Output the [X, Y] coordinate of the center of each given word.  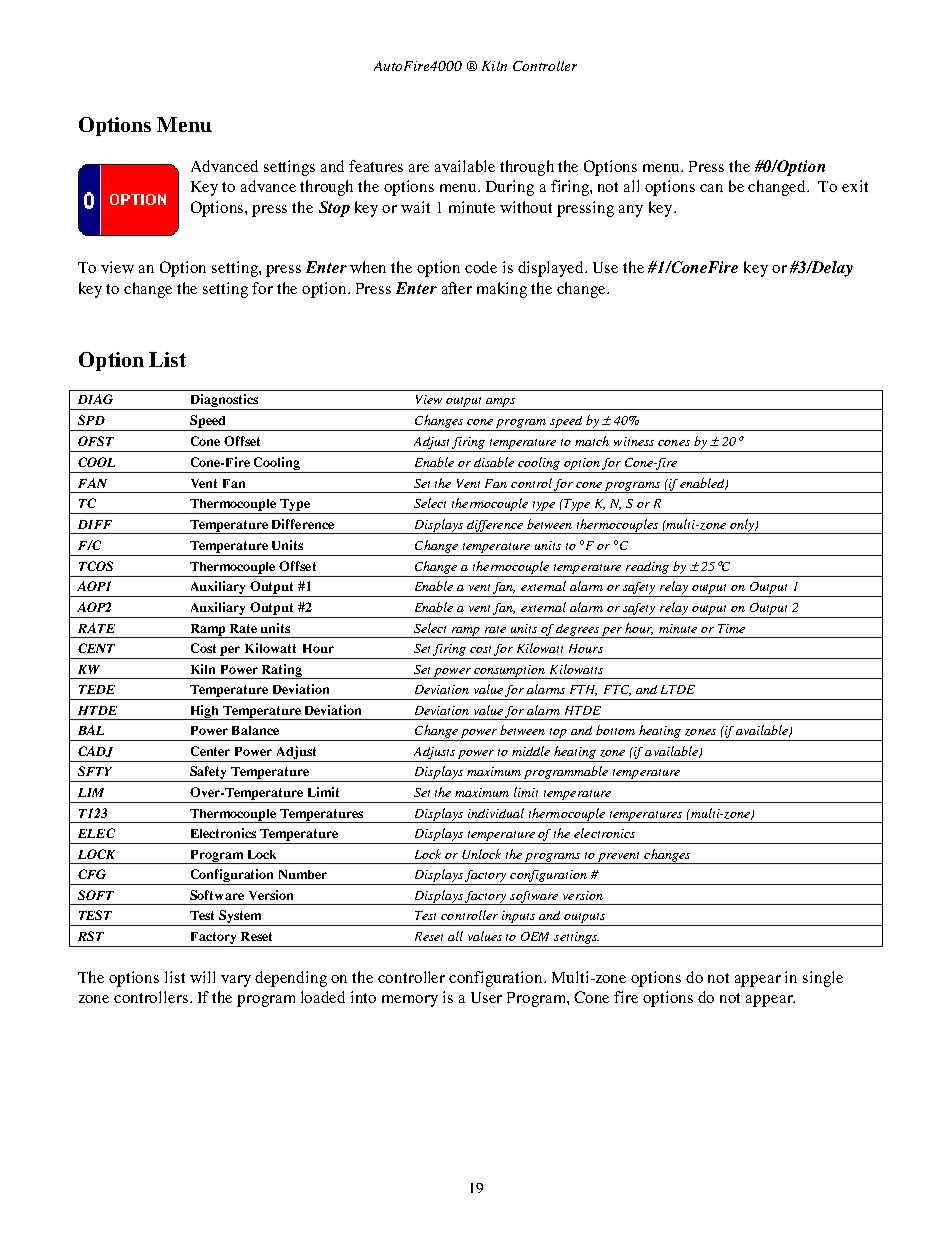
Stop [334, 209]
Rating [282, 671]
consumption [510, 672]
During [510, 188]
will [202, 977]
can [711, 188]
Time [731, 628]
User [486, 997]
